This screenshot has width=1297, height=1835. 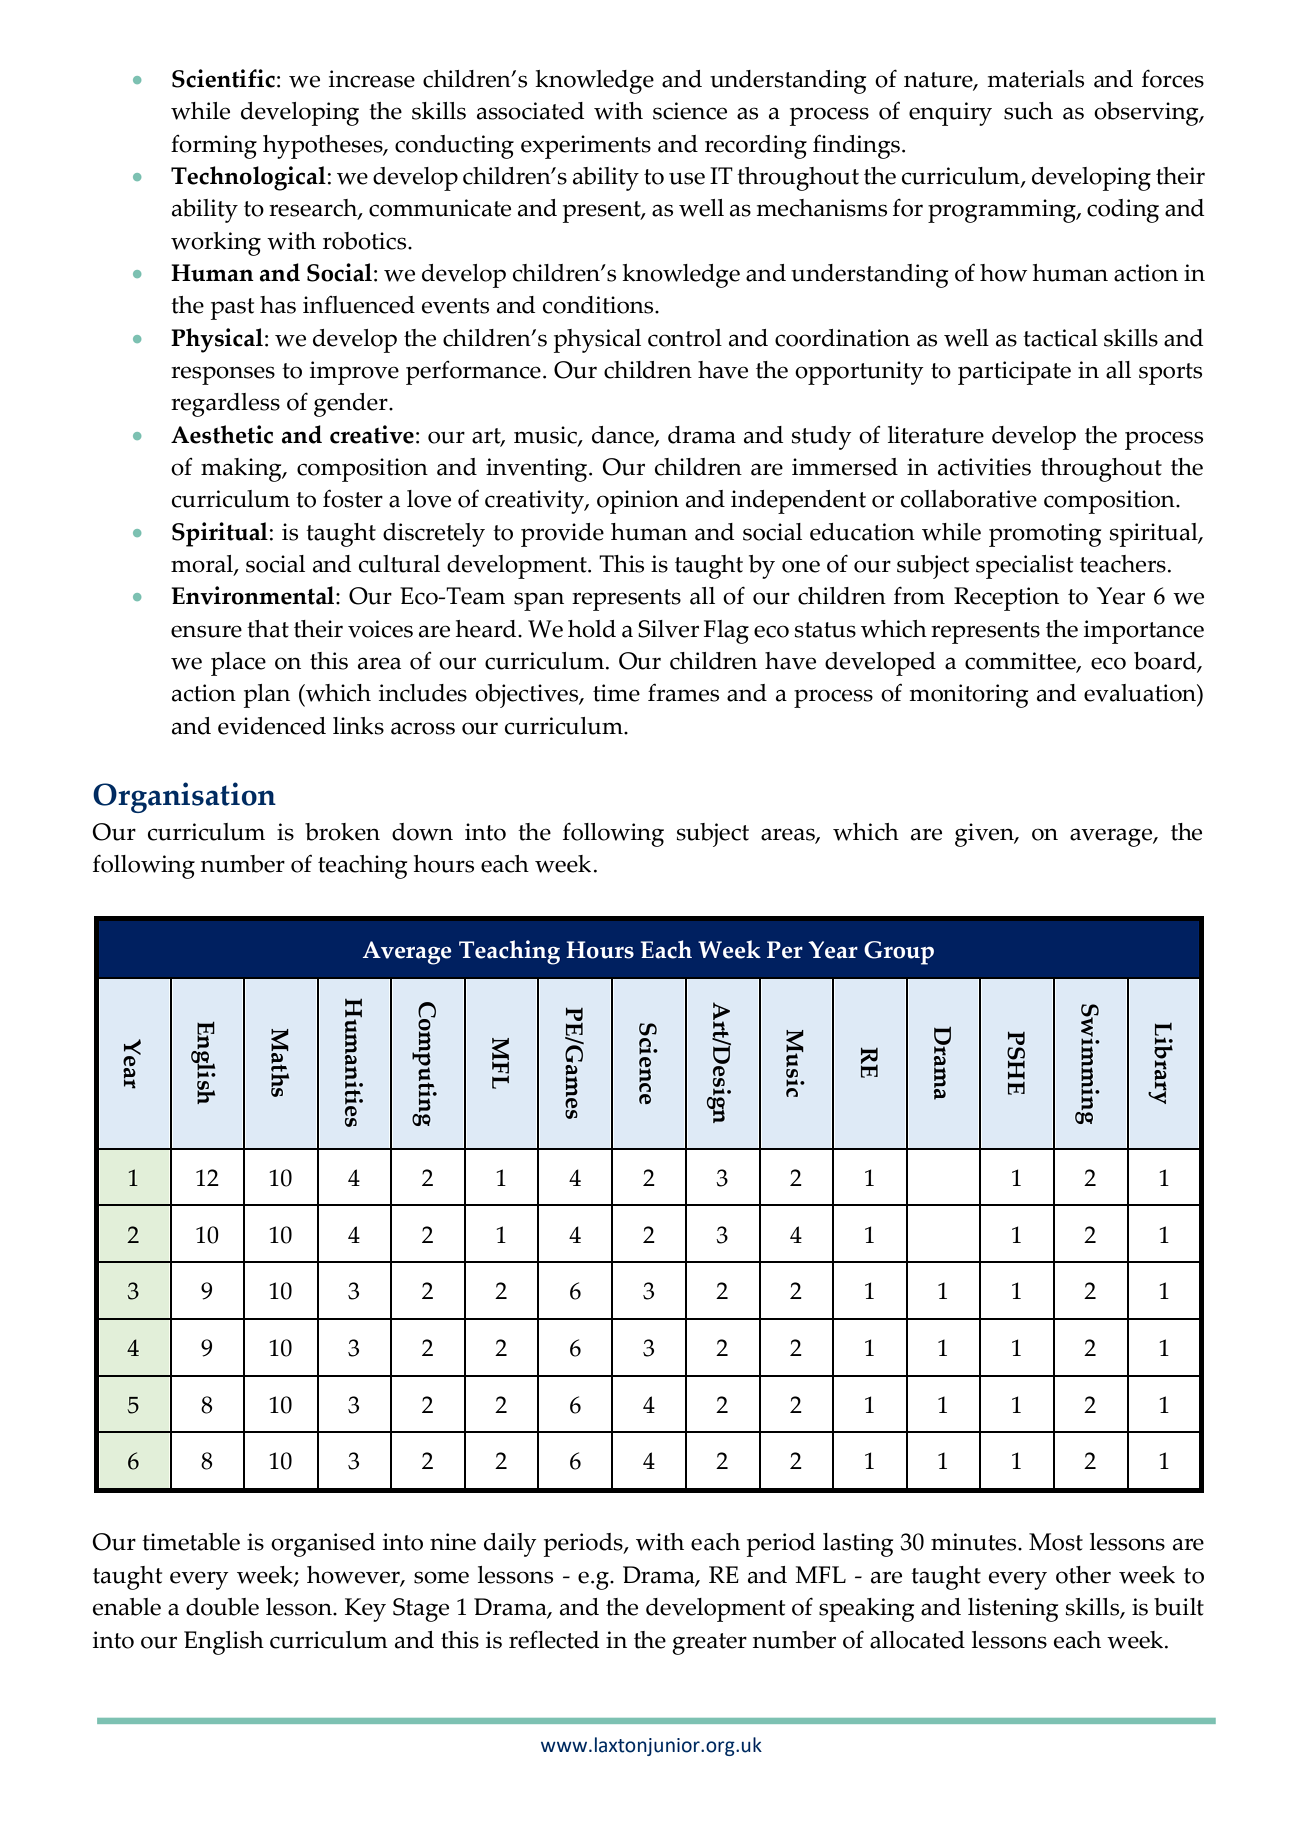 What do you see at coordinates (968, 696) in the screenshot?
I see `monitoring` at bounding box center [968, 696].
